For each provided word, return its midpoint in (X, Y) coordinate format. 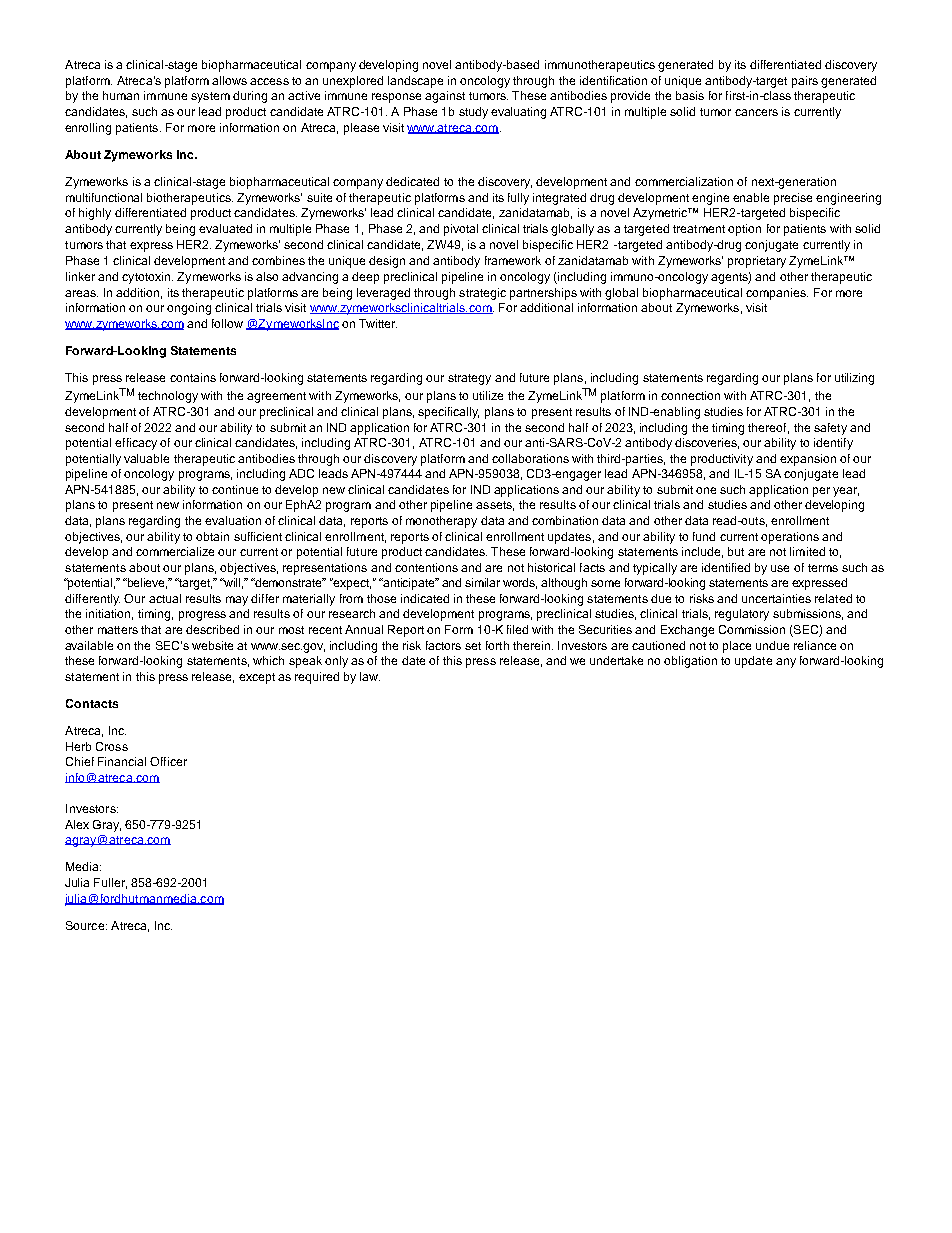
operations (790, 538)
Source (86, 925)
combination (565, 520)
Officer (168, 761)
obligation (690, 662)
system (210, 97)
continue (235, 489)
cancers (756, 112)
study (473, 113)
